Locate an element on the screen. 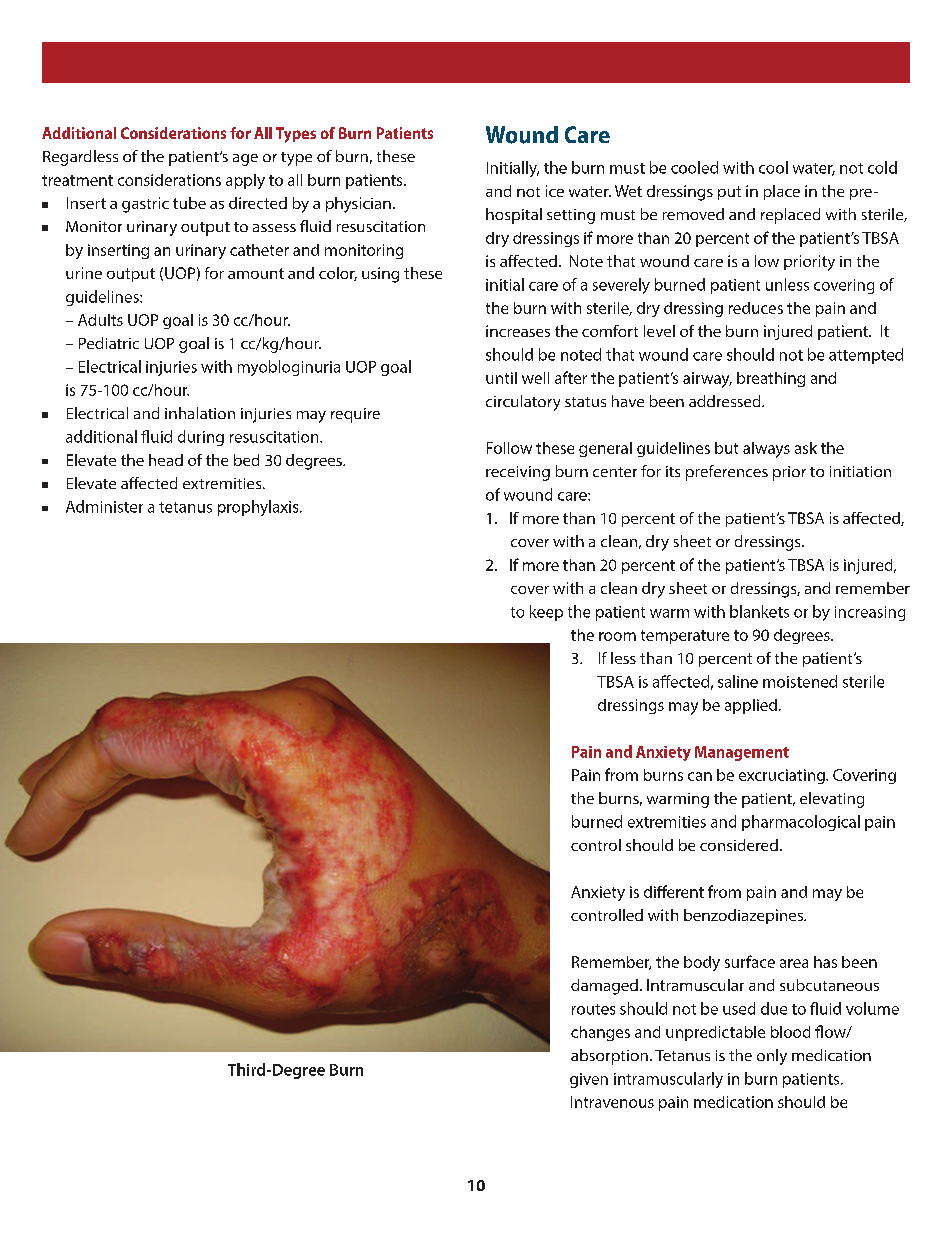 This screenshot has width=952, height=1233. removed is located at coordinates (693, 214).
